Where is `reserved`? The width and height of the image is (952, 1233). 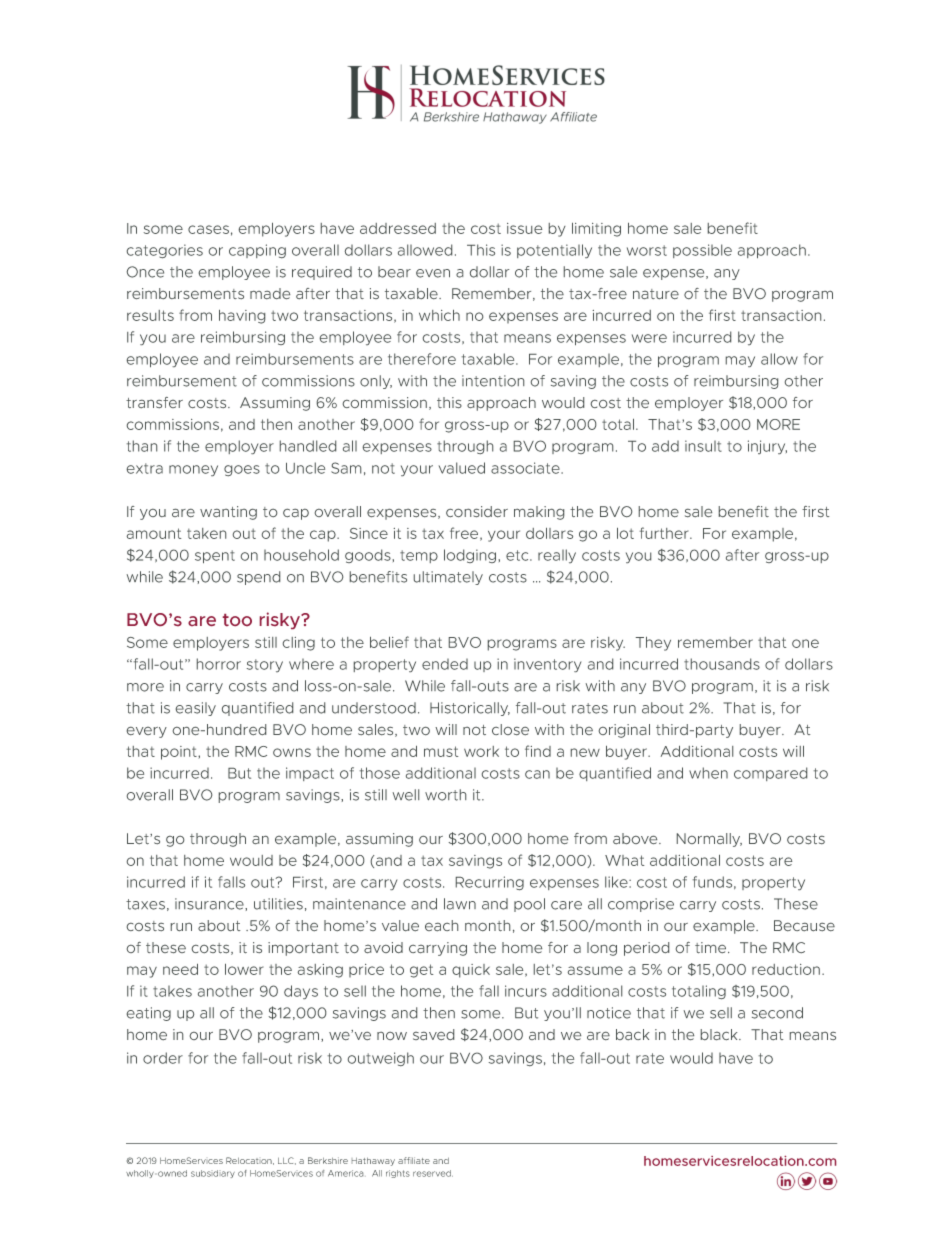 reserved is located at coordinates (433, 1173).
